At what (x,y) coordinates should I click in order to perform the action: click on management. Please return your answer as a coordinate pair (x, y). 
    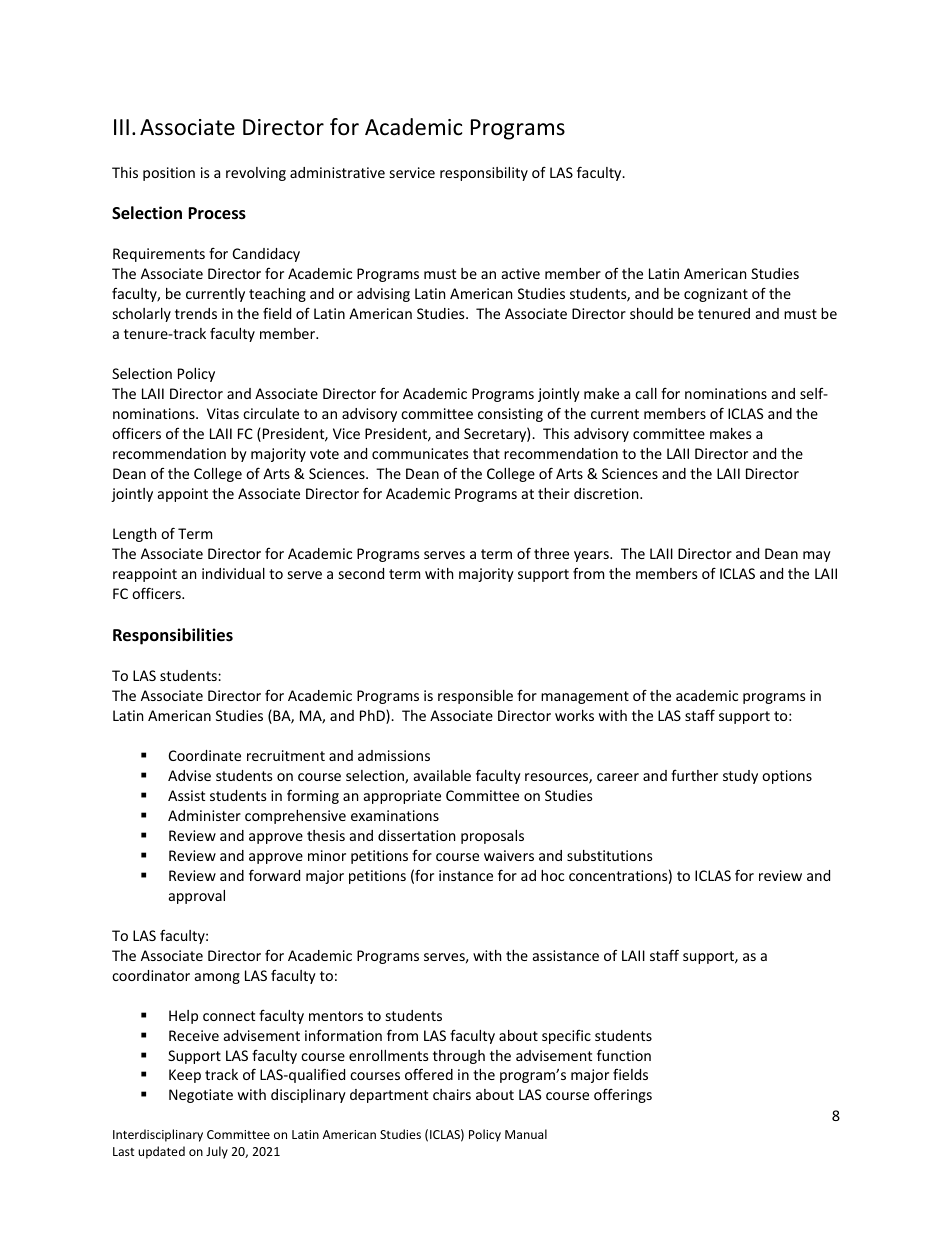
    Looking at the image, I should click on (585, 697).
